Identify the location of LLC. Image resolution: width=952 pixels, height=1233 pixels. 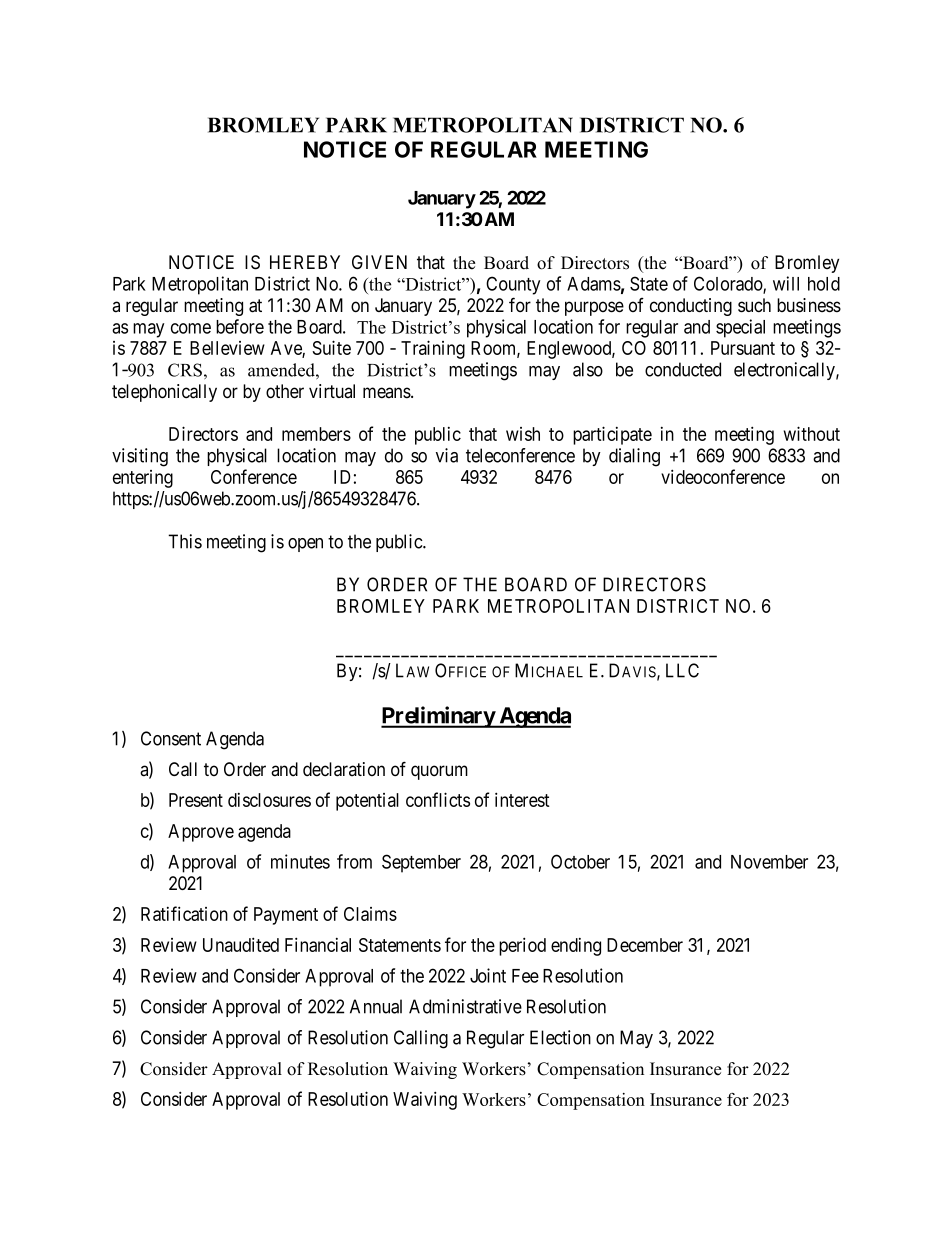
(682, 670).
